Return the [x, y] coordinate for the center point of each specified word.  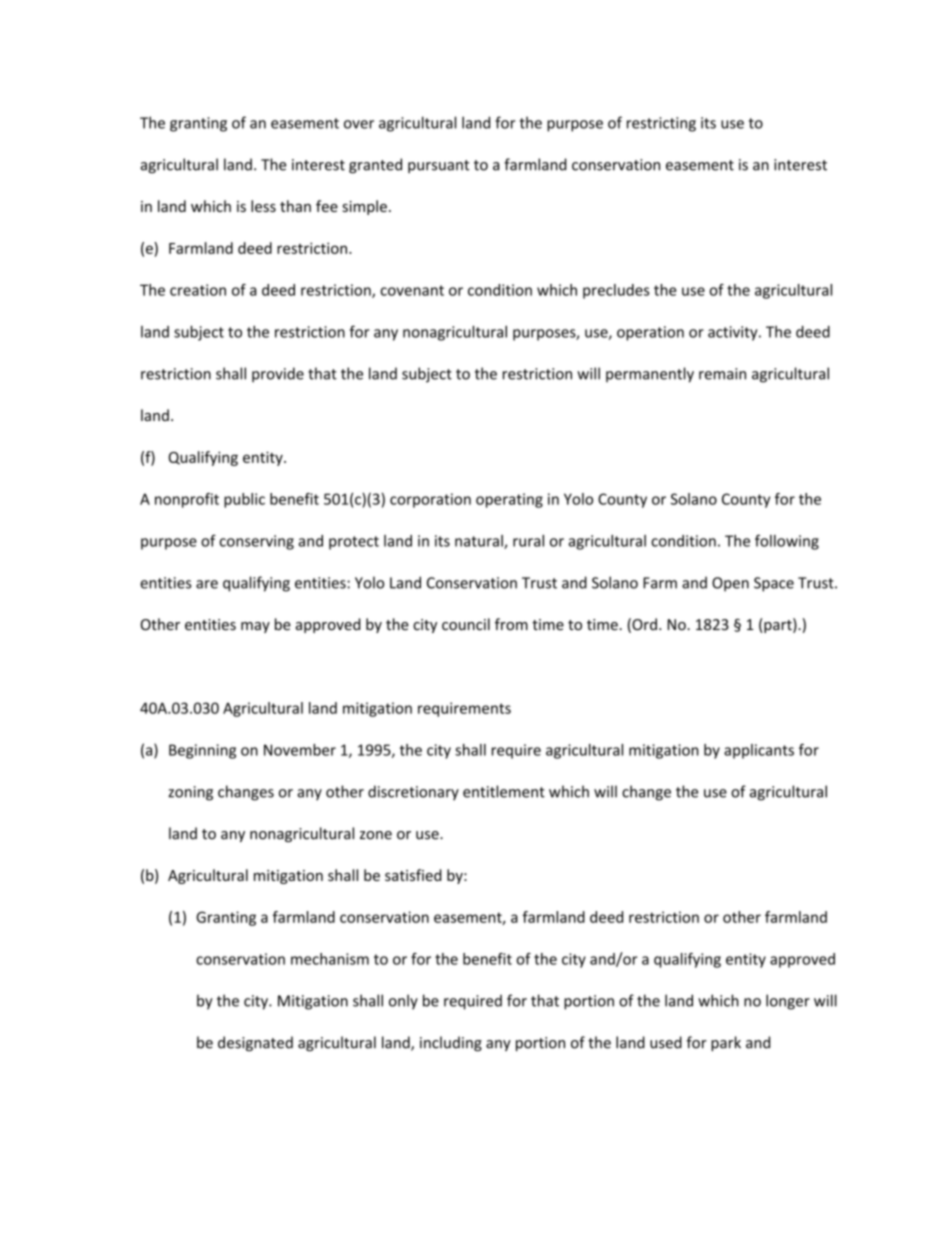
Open [730, 584]
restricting [661, 124]
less [263, 206]
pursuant [438, 166]
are [207, 584]
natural [480, 542]
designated [255, 1043]
